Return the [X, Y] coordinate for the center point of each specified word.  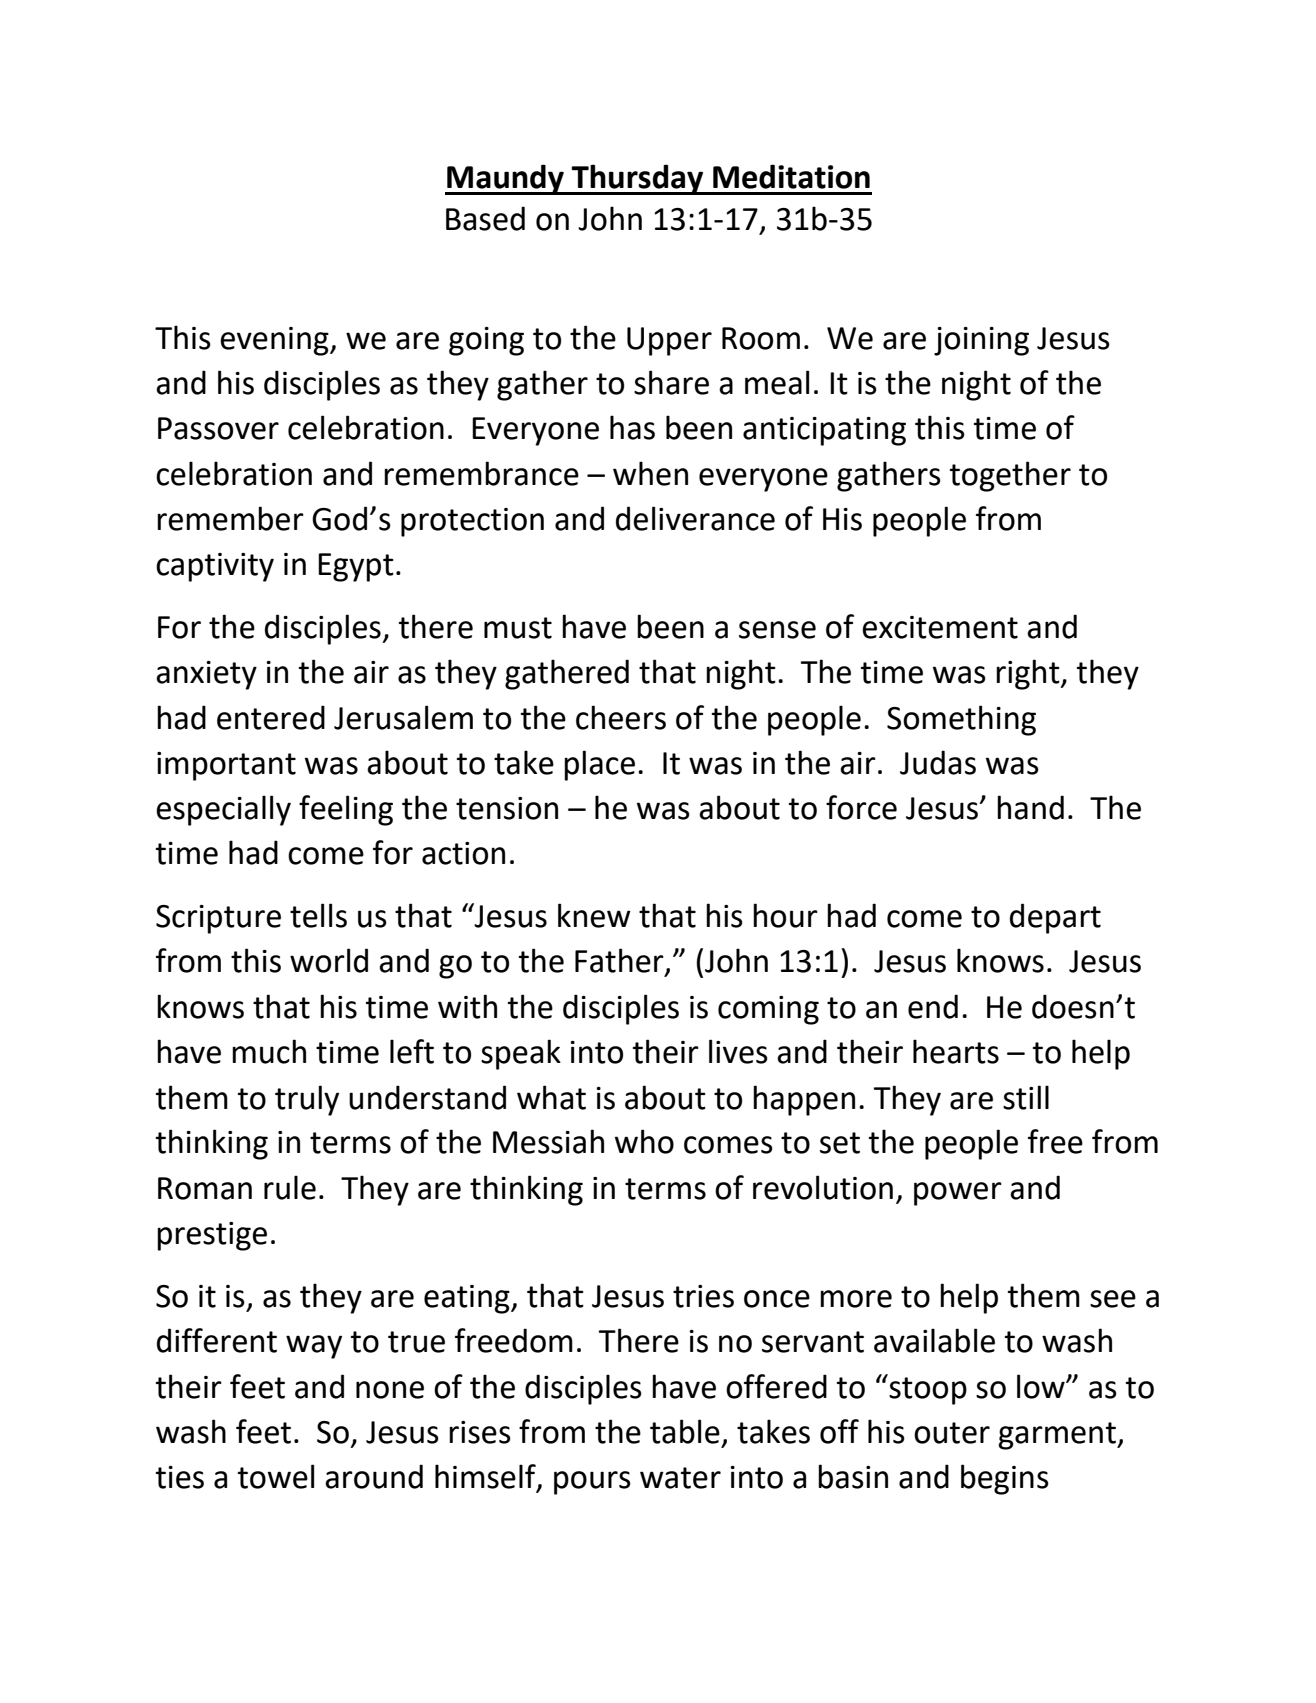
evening [275, 341]
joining [981, 341]
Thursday [638, 179]
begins [1005, 1479]
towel [276, 1476]
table [685, 1431]
